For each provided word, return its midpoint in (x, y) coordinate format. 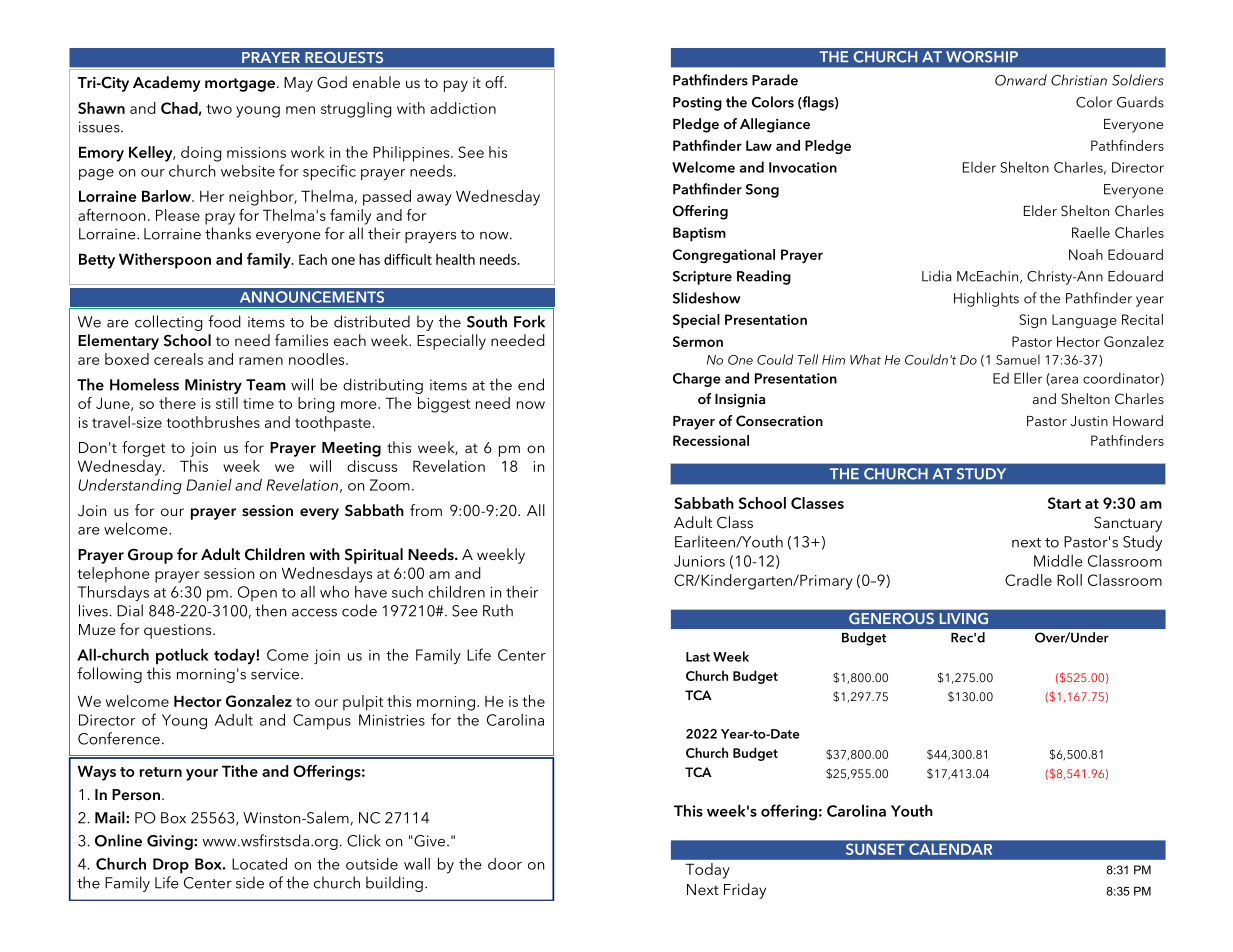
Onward (1021, 80)
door (505, 864)
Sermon (698, 341)
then (270, 610)
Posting (697, 104)
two (219, 109)
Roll (1069, 580)
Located (259, 863)
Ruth (498, 610)
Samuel (1018, 359)
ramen (261, 361)
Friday (745, 891)
